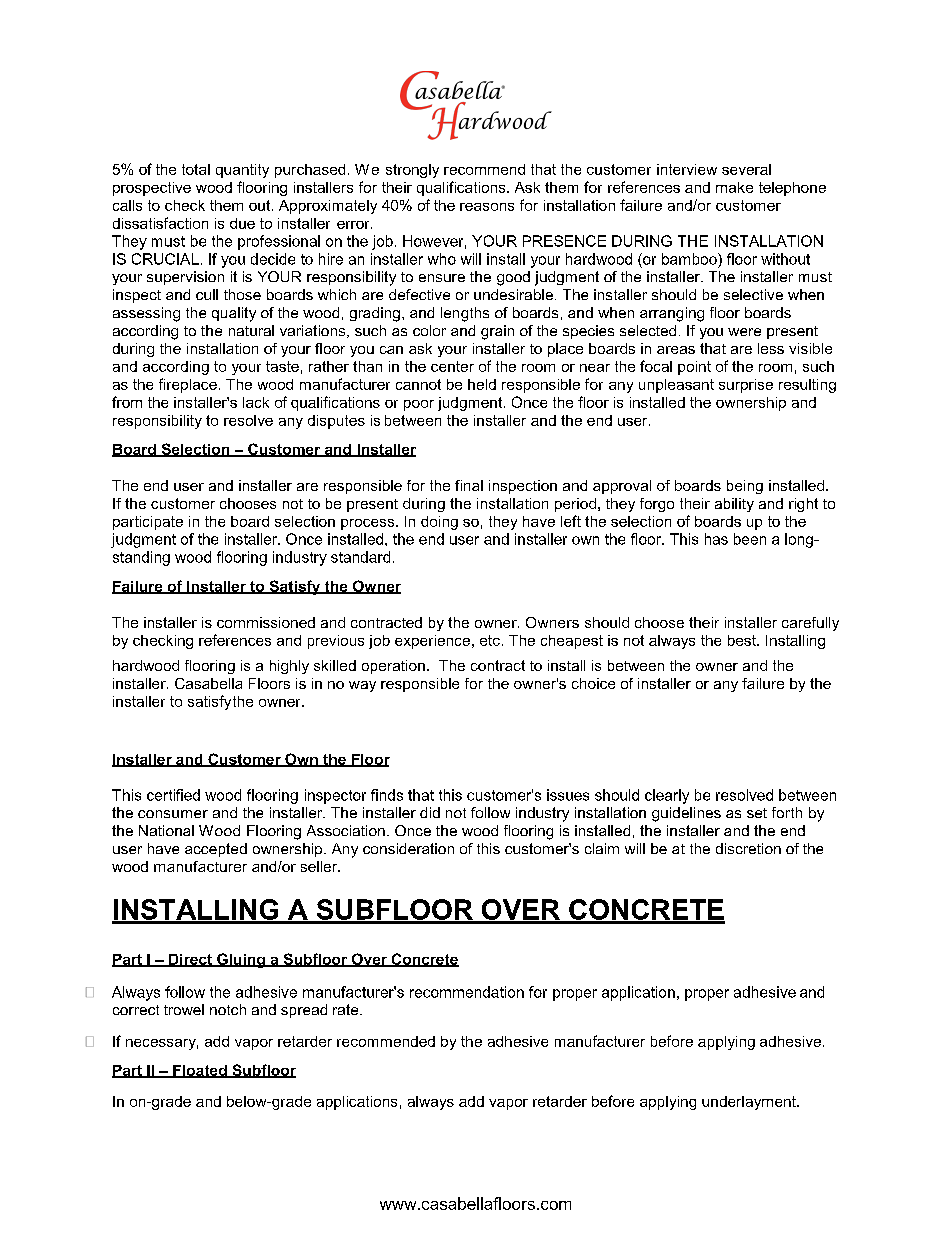 This document has width=952, height=1233. What do you see at coordinates (347, 1009) in the document?
I see `rate` at bounding box center [347, 1009].
